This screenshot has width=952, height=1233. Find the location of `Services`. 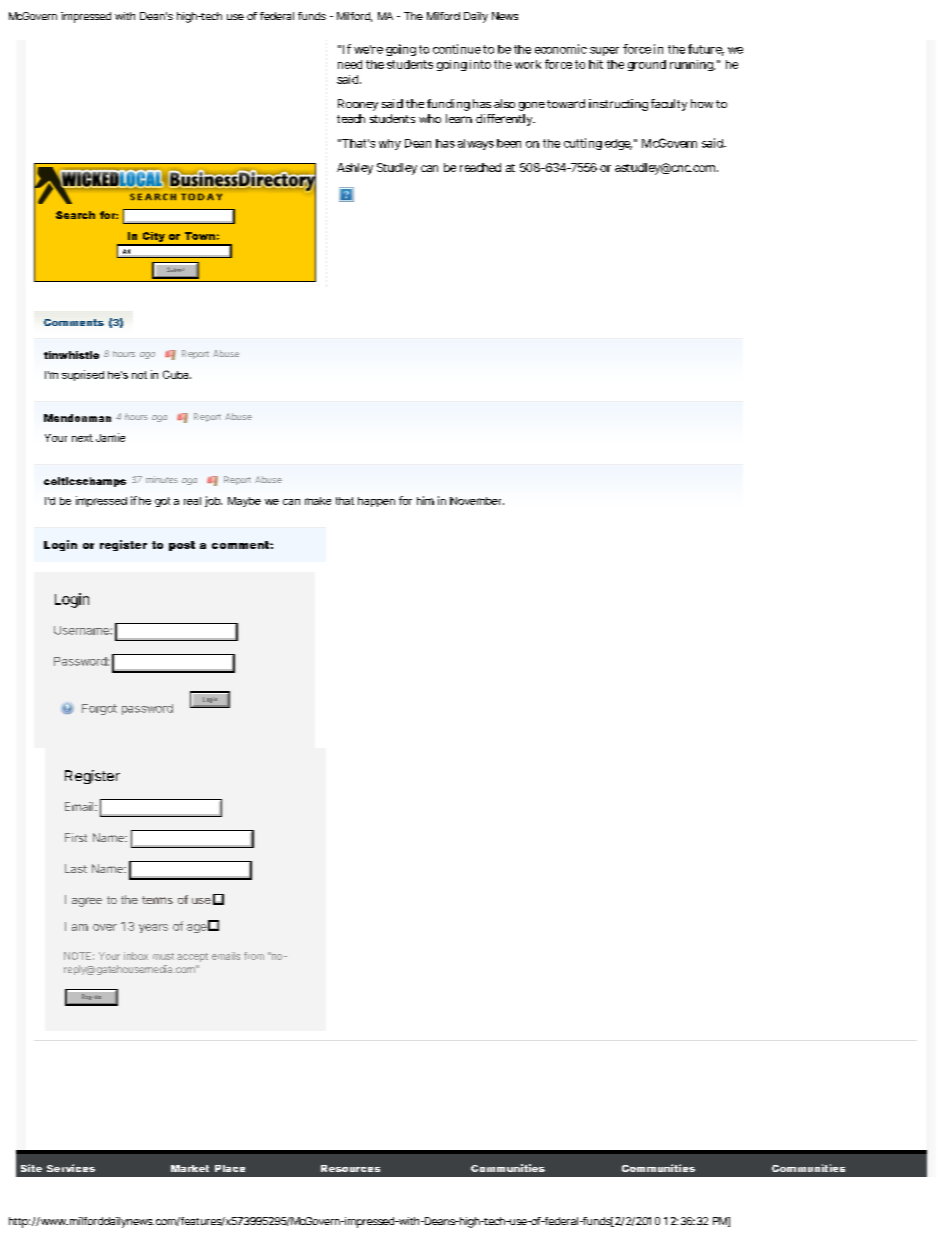

Services is located at coordinates (71, 1168).
